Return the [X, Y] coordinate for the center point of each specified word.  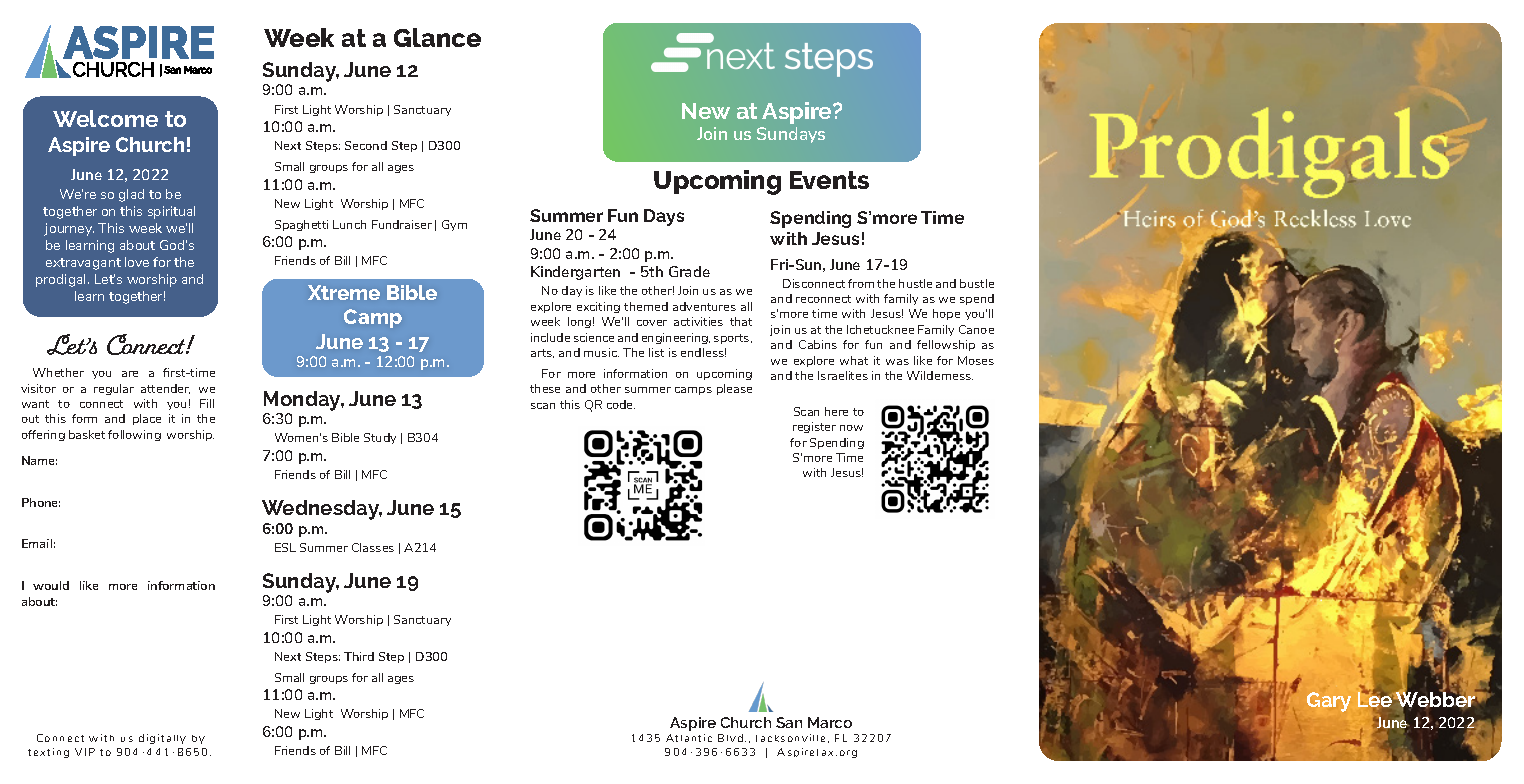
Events [829, 180]
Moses [976, 360]
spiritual [171, 212]
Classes [373, 547]
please [734, 389]
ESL [285, 547]
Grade [689, 271]
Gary [1329, 702]
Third [359, 656]
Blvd [730, 738]
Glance [437, 37]
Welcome [105, 118]
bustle [977, 283]
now [851, 428]
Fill [207, 403]
